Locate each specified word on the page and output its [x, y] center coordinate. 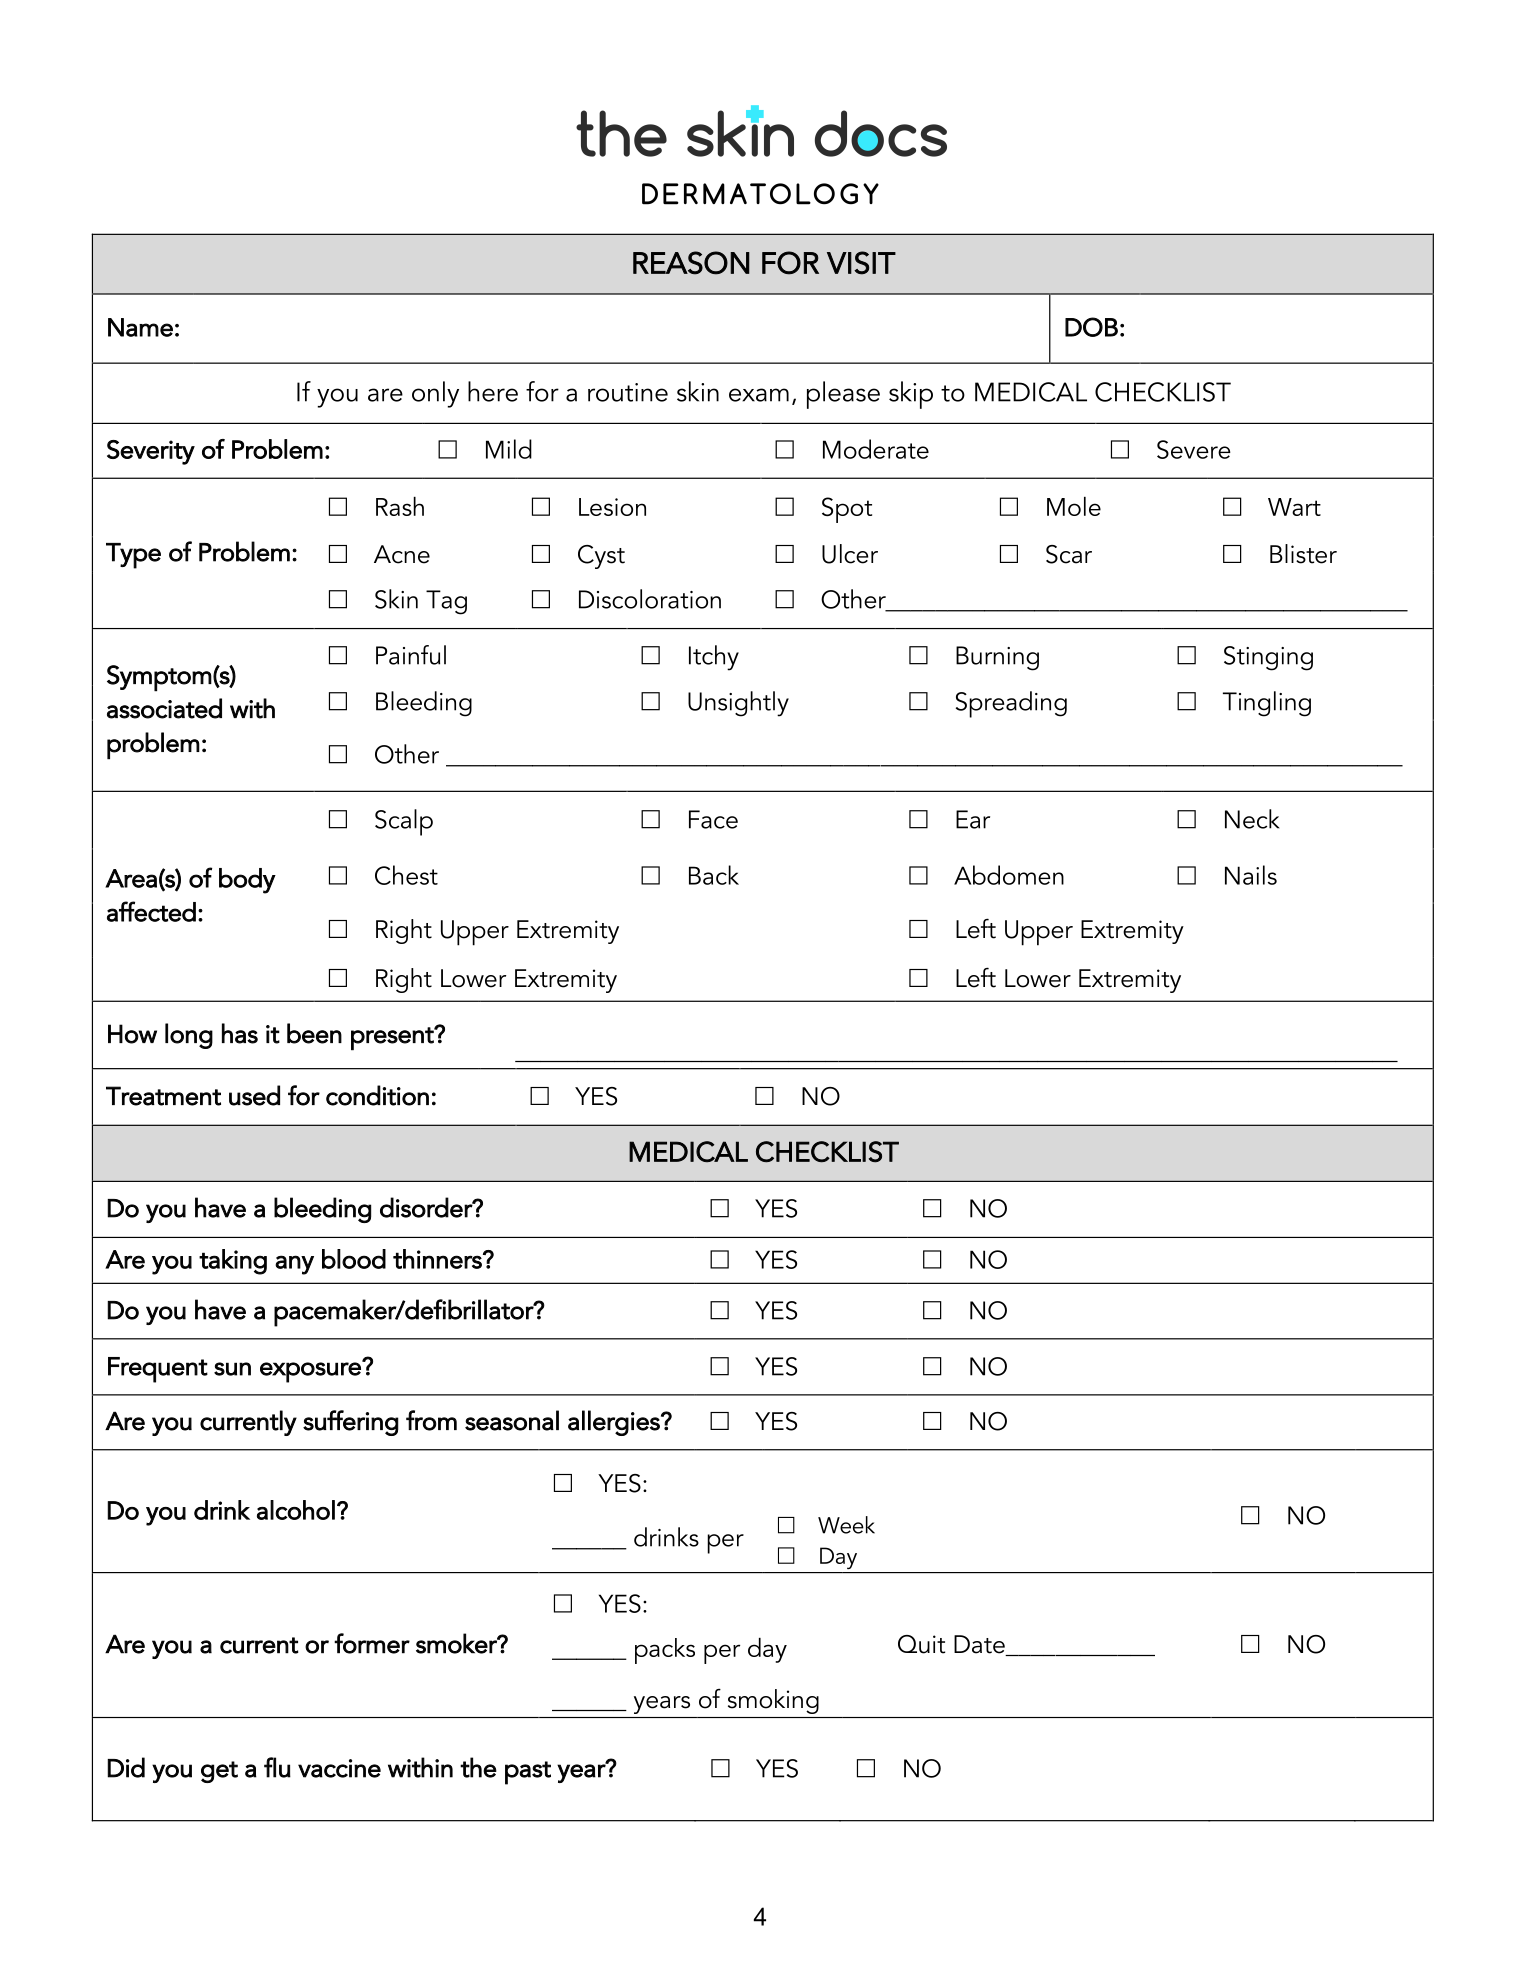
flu [277, 1767]
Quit [921, 1644]
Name [140, 327]
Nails [1251, 875]
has [240, 1033]
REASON [691, 263]
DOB [1091, 327]
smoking [773, 1701]
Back [714, 875]
